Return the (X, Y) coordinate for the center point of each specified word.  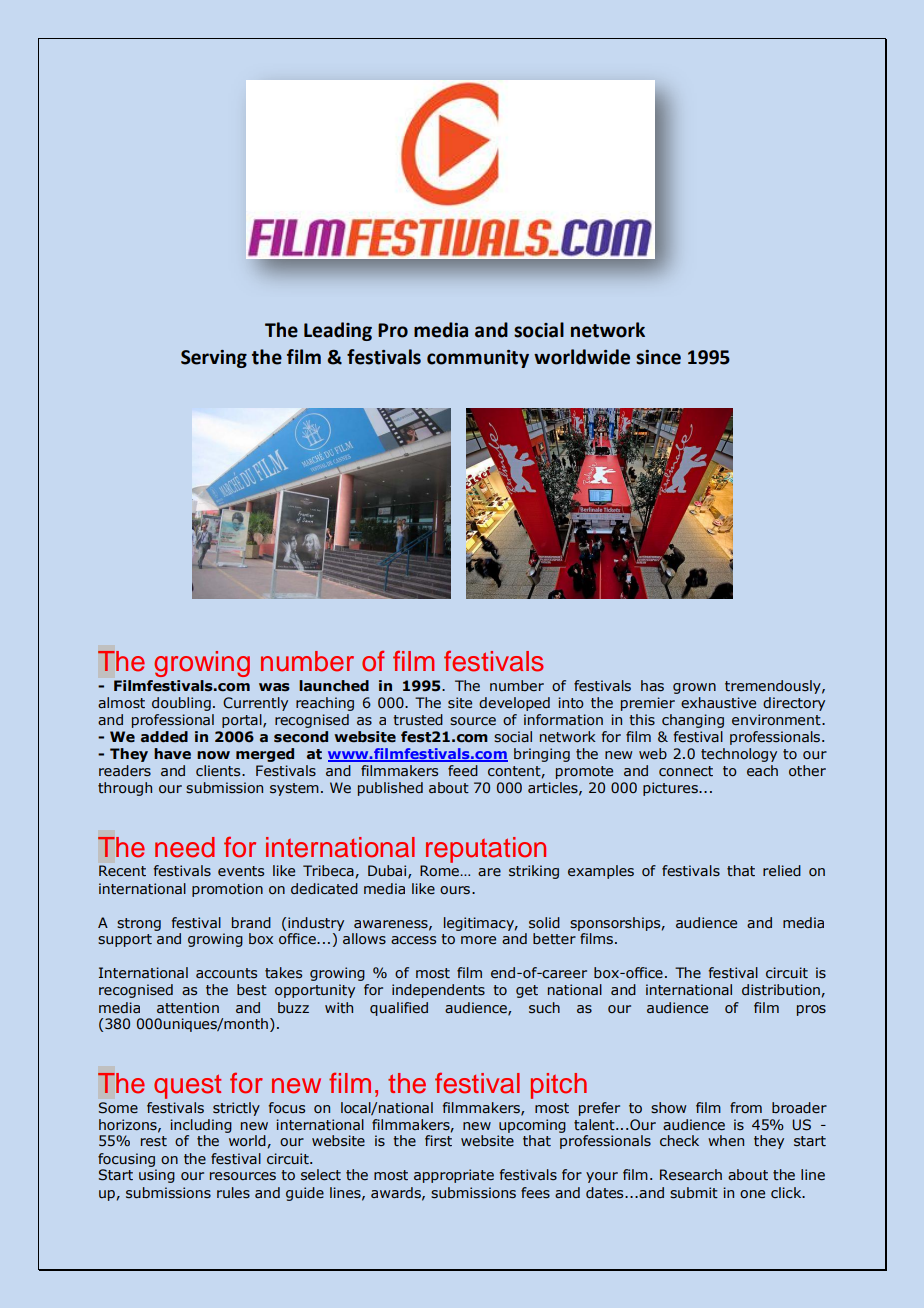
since (658, 357)
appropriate (454, 1176)
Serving (214, 359)
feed (463, 770)
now (213, 755)
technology (739, 755)
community (478, 359)
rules (233, 1192)
